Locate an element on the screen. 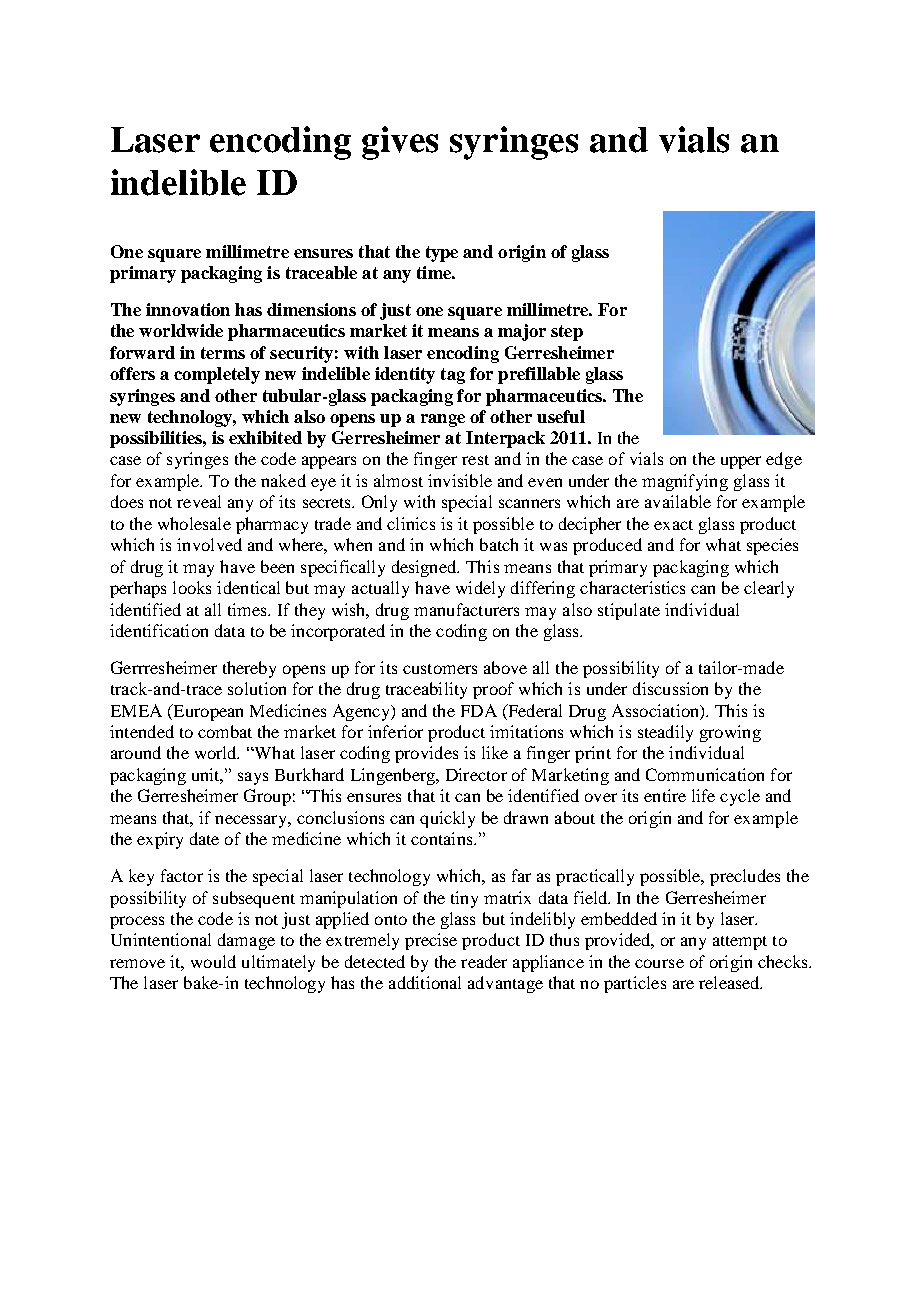  step is located at coordinates (567, 333).
